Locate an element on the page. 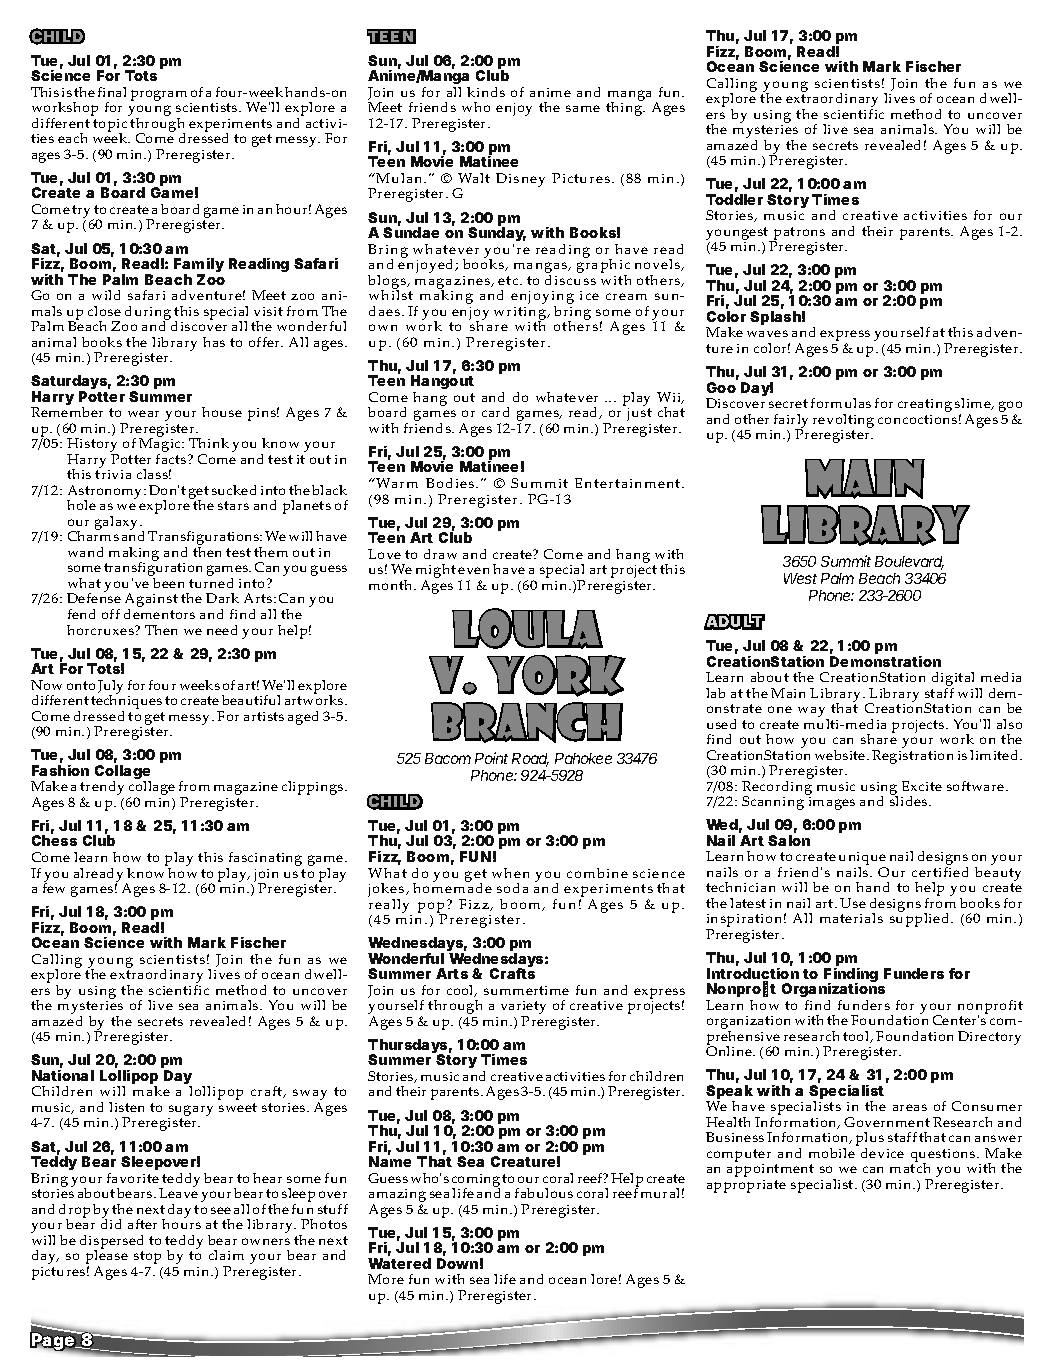 The width and height of the page is (1054, 1365). fabulous is located at coordinates (544, 1193).
